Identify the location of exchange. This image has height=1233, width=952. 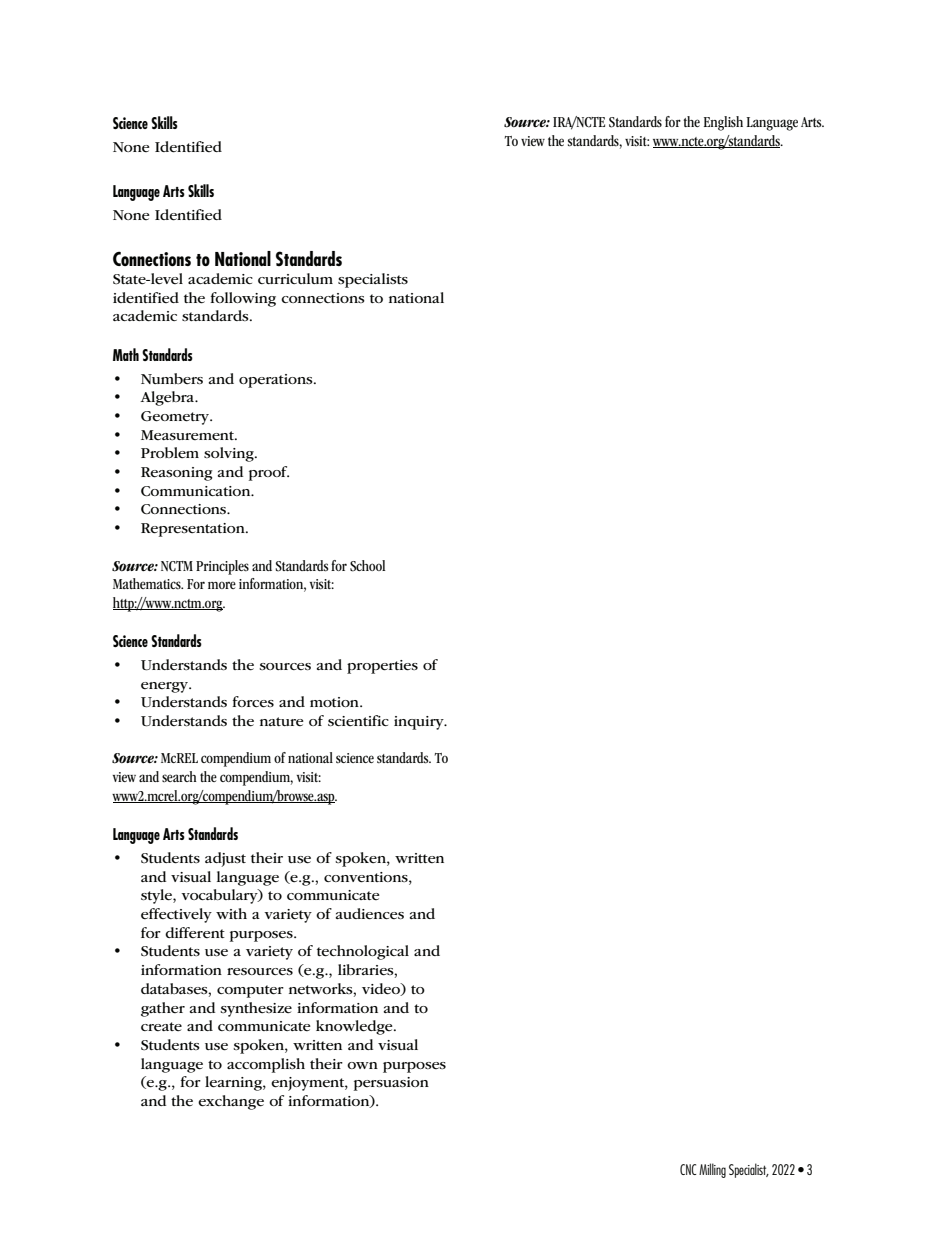
(231, 1102).
